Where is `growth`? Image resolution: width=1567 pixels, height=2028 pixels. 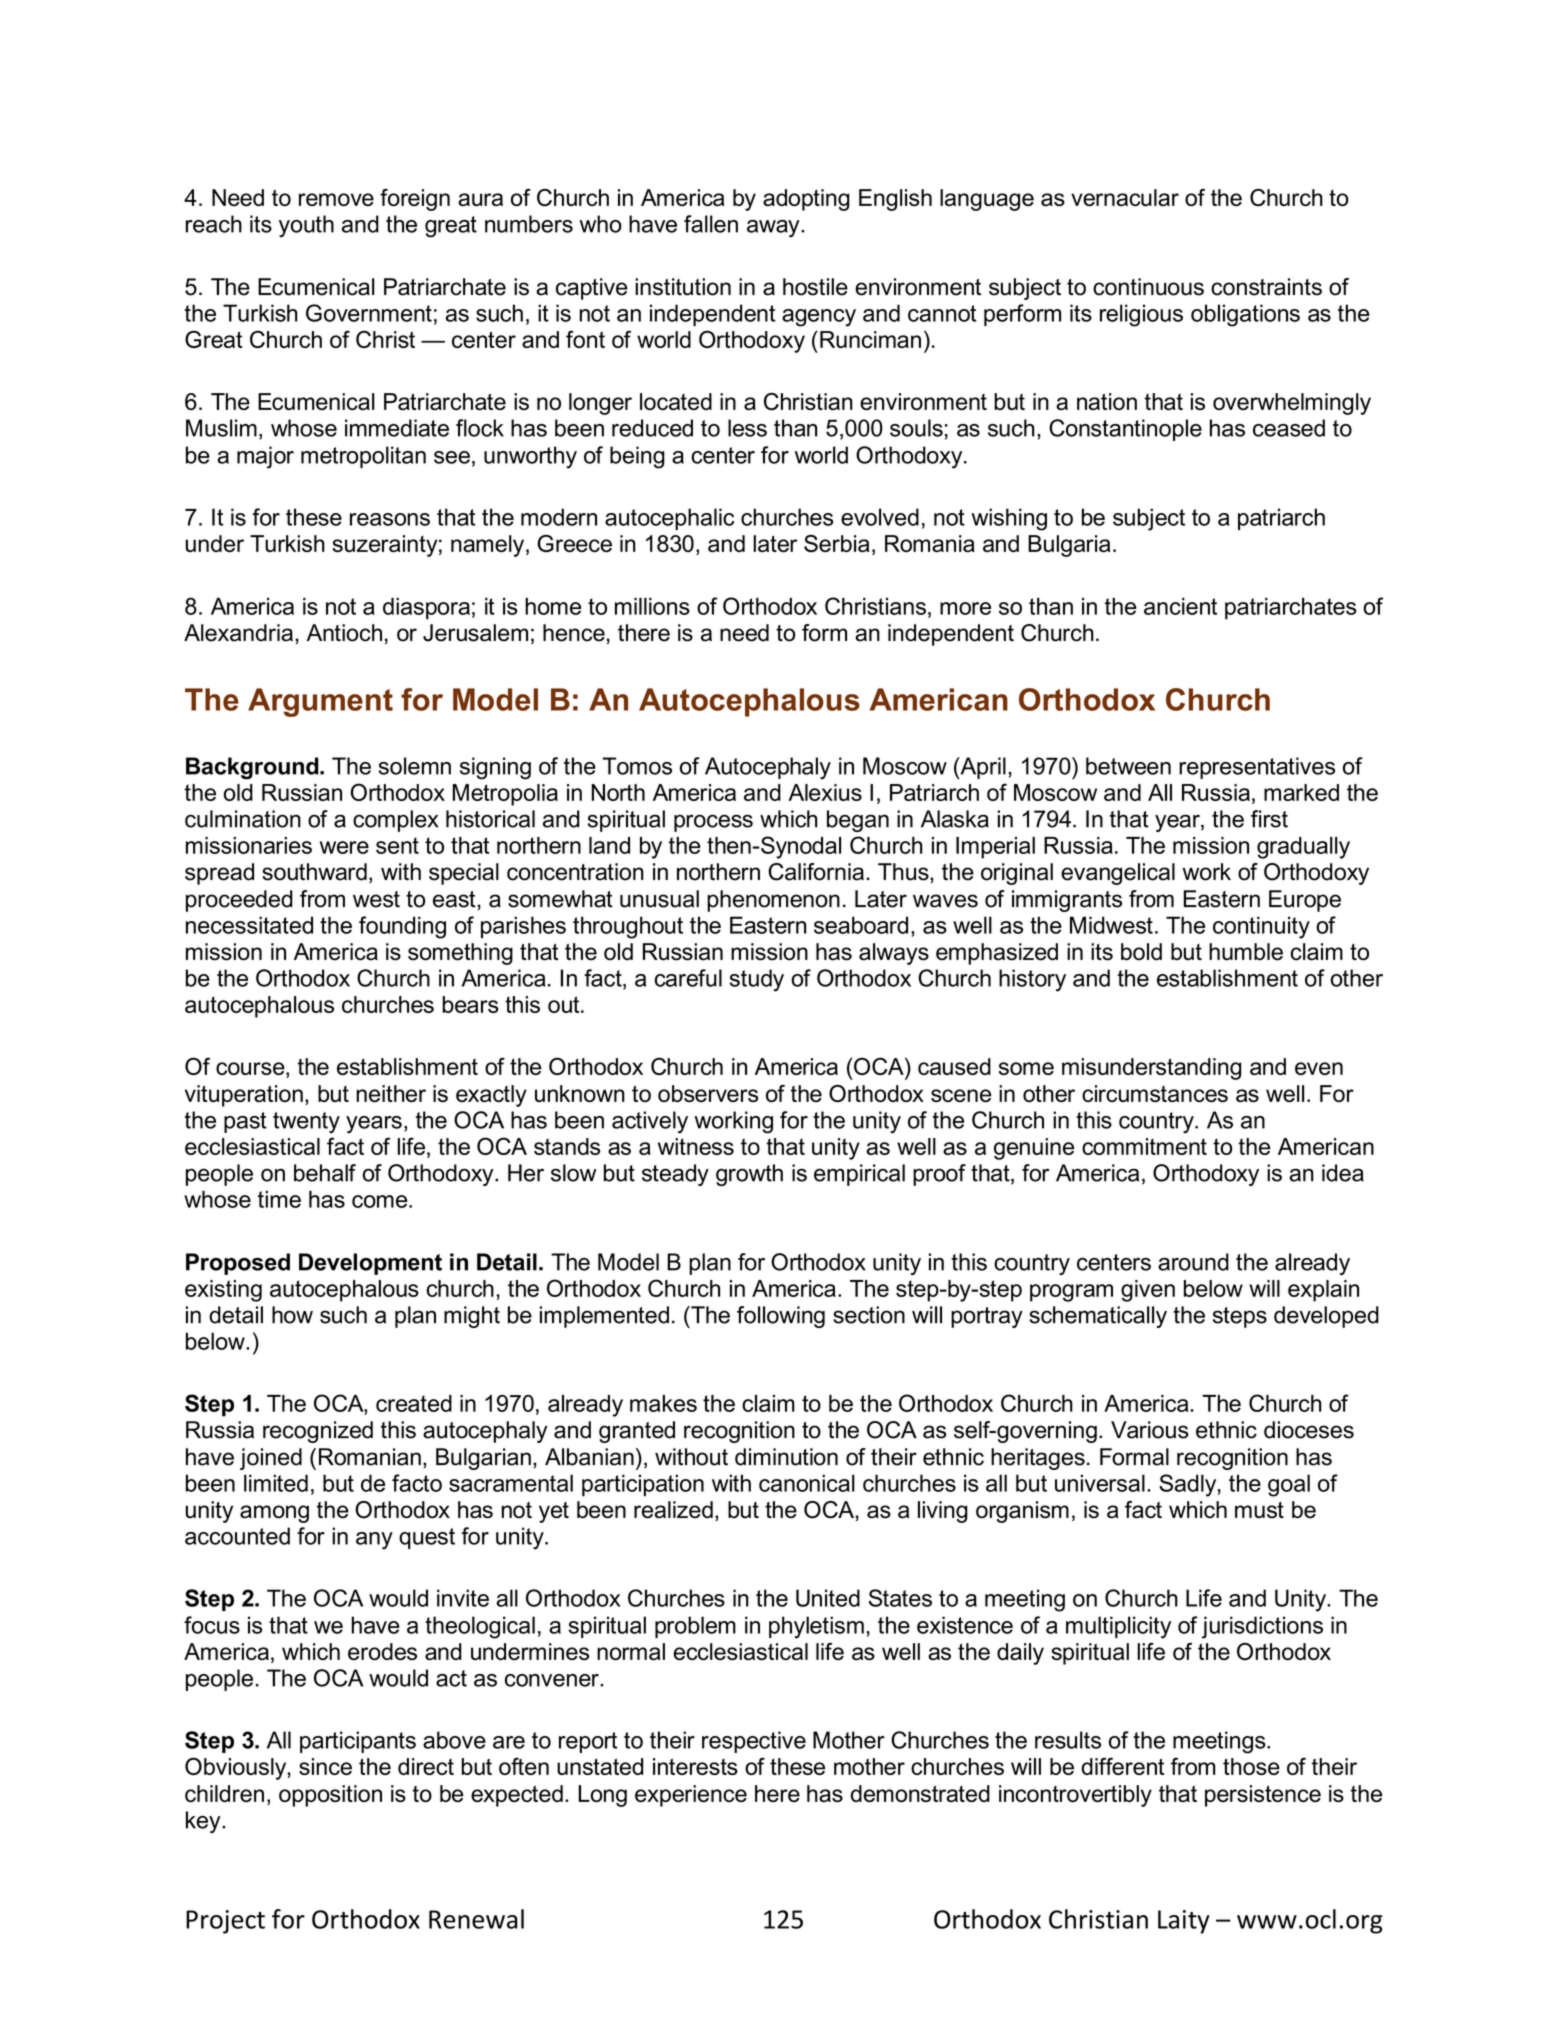
growth is located at coordinates (749, 1175).
